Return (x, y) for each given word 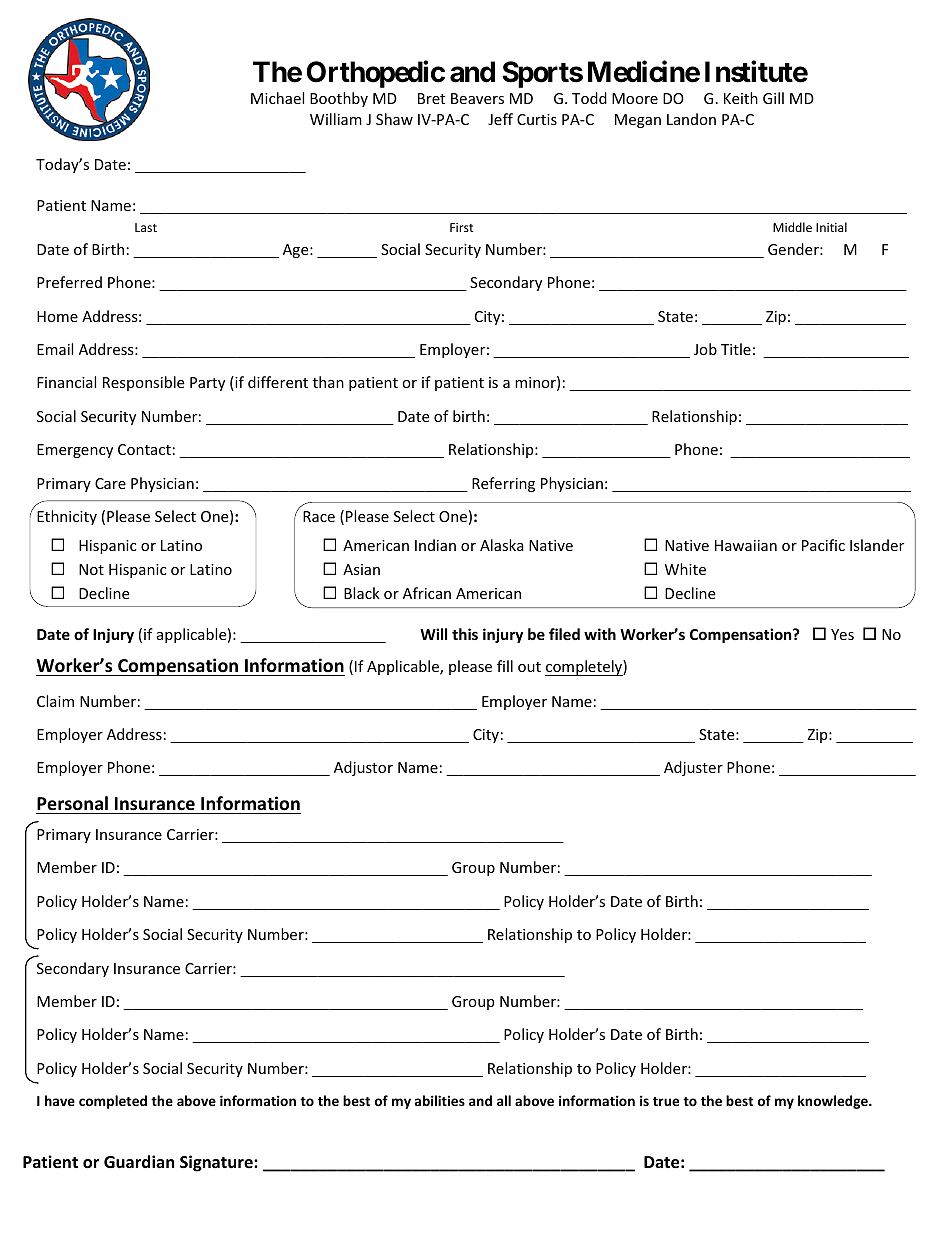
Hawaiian (746, 545)
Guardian (139, 1162)
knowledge (834, 1102)
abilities (440, 1100)
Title (736, 349)
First (462, 227)
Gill (773, 98)
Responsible (143, 383)
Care (110, 483)
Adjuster (693, 768)
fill (505, 666)
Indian (435, 545)
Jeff (500, 119)
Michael (277, 98)
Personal (72, 803)
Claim (55, 701)
